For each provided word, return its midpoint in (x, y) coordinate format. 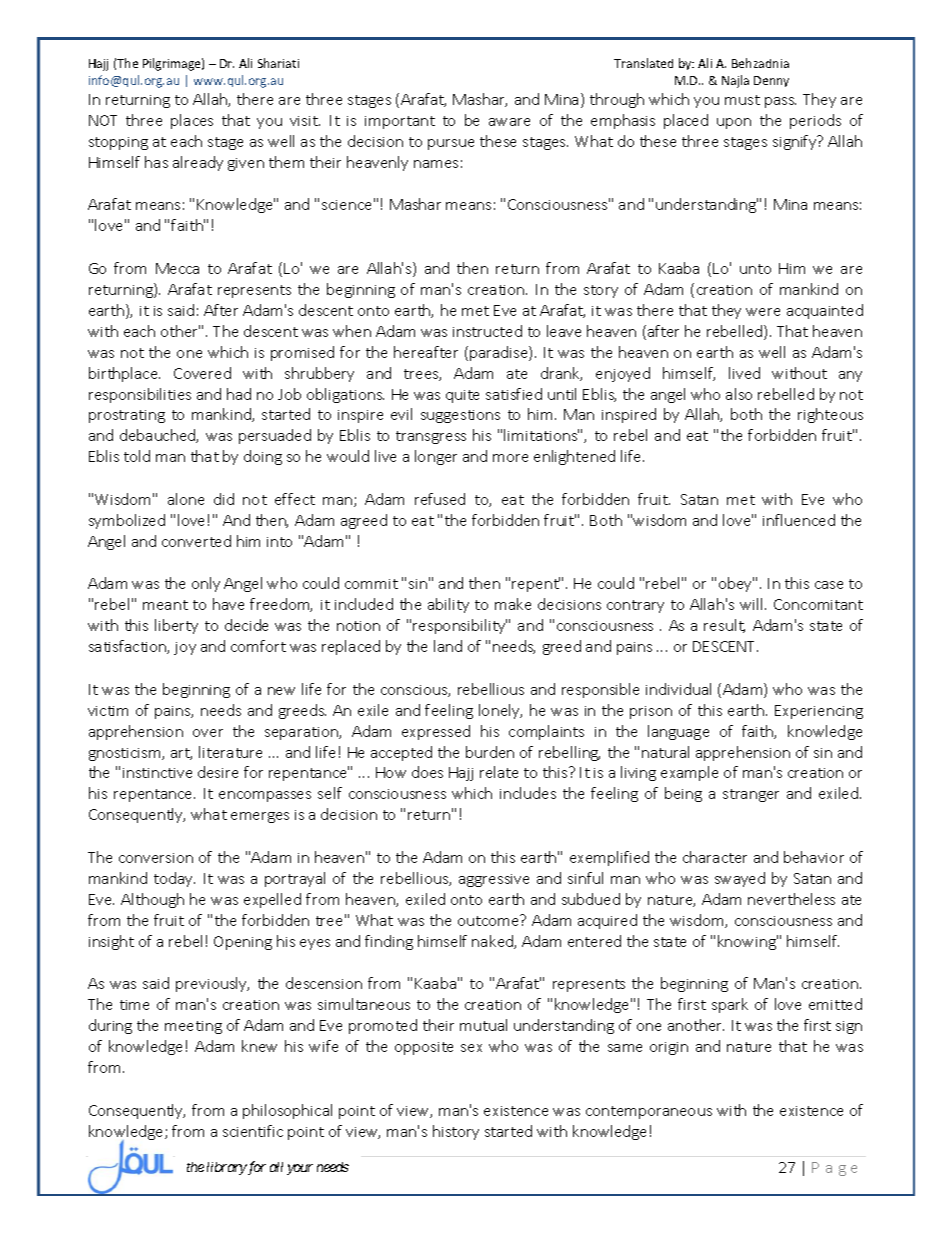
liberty (176, 626)
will (753, 604)
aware (509, 122)
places (192, 121)
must (742, 100)
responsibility (460, 626)
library (227, 1168)
